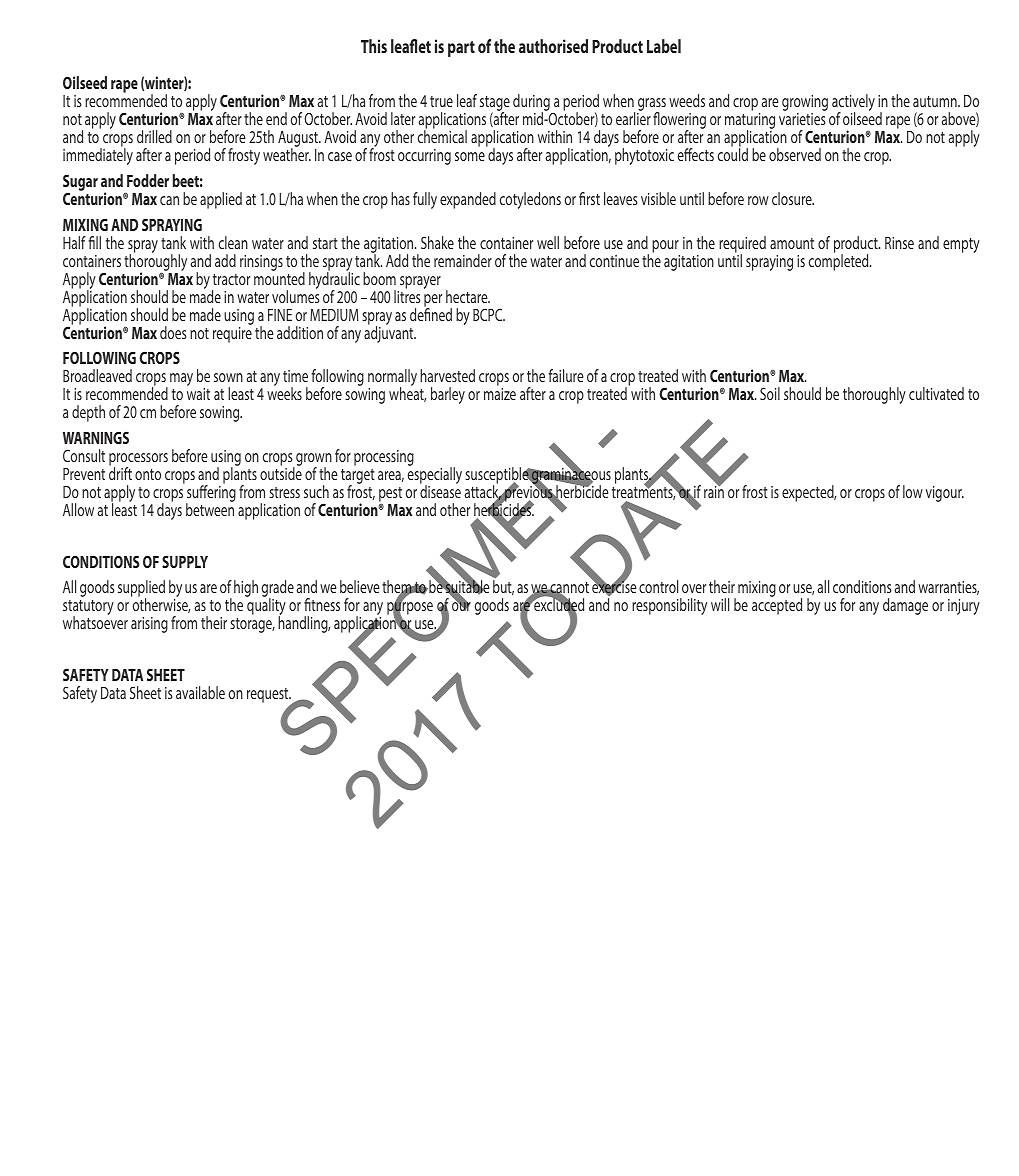 The image size is (1019, 1176). Describe the element at coordinates (945, 494) in the screenshot. I see `vigour` at that location.
